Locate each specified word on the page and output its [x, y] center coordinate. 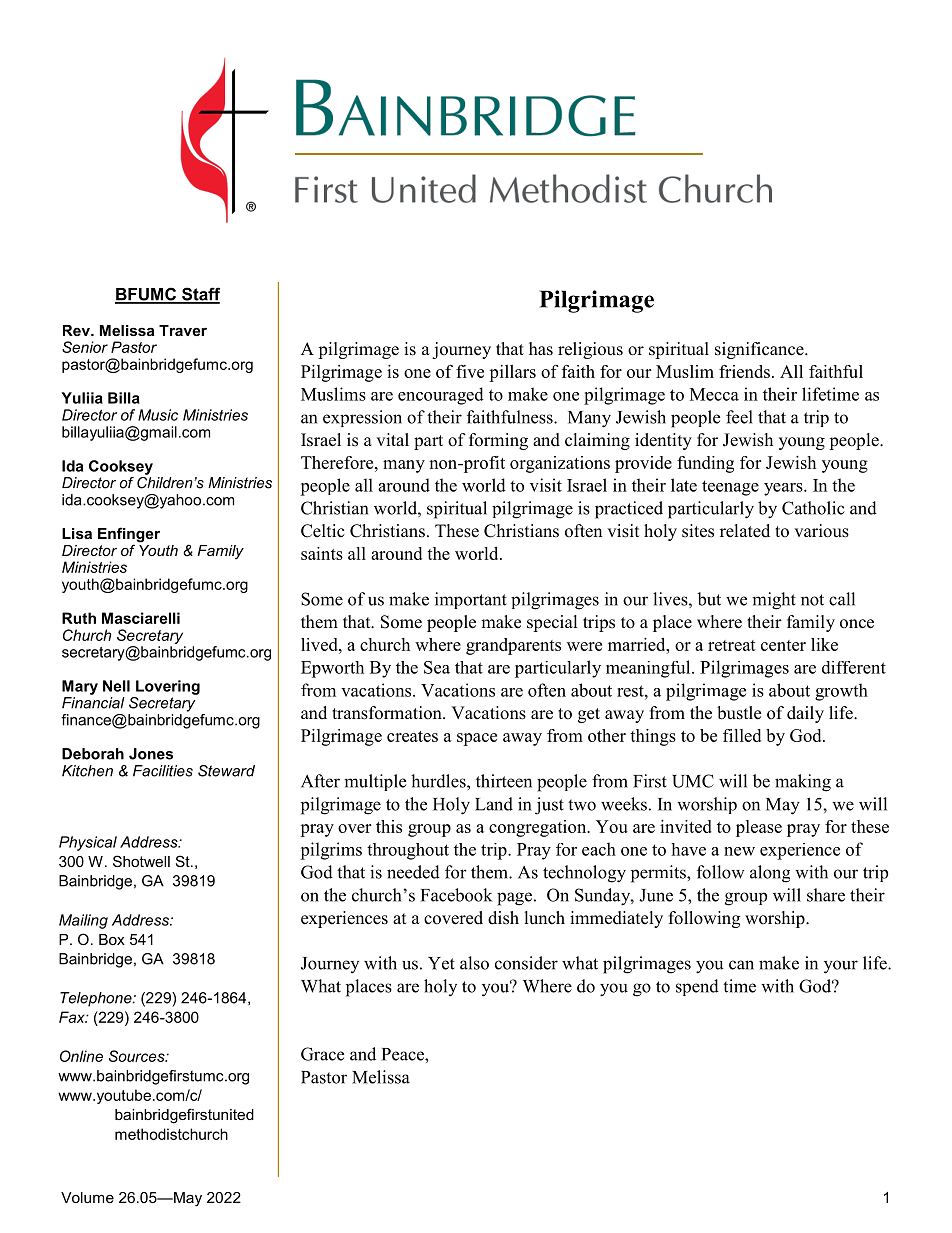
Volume [87, 1197]
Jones [151, 754]
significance [760, 350]
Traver [183, 330]
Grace [322, 1054]
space [477, 739]
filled [742, 735]
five [470, 371]
